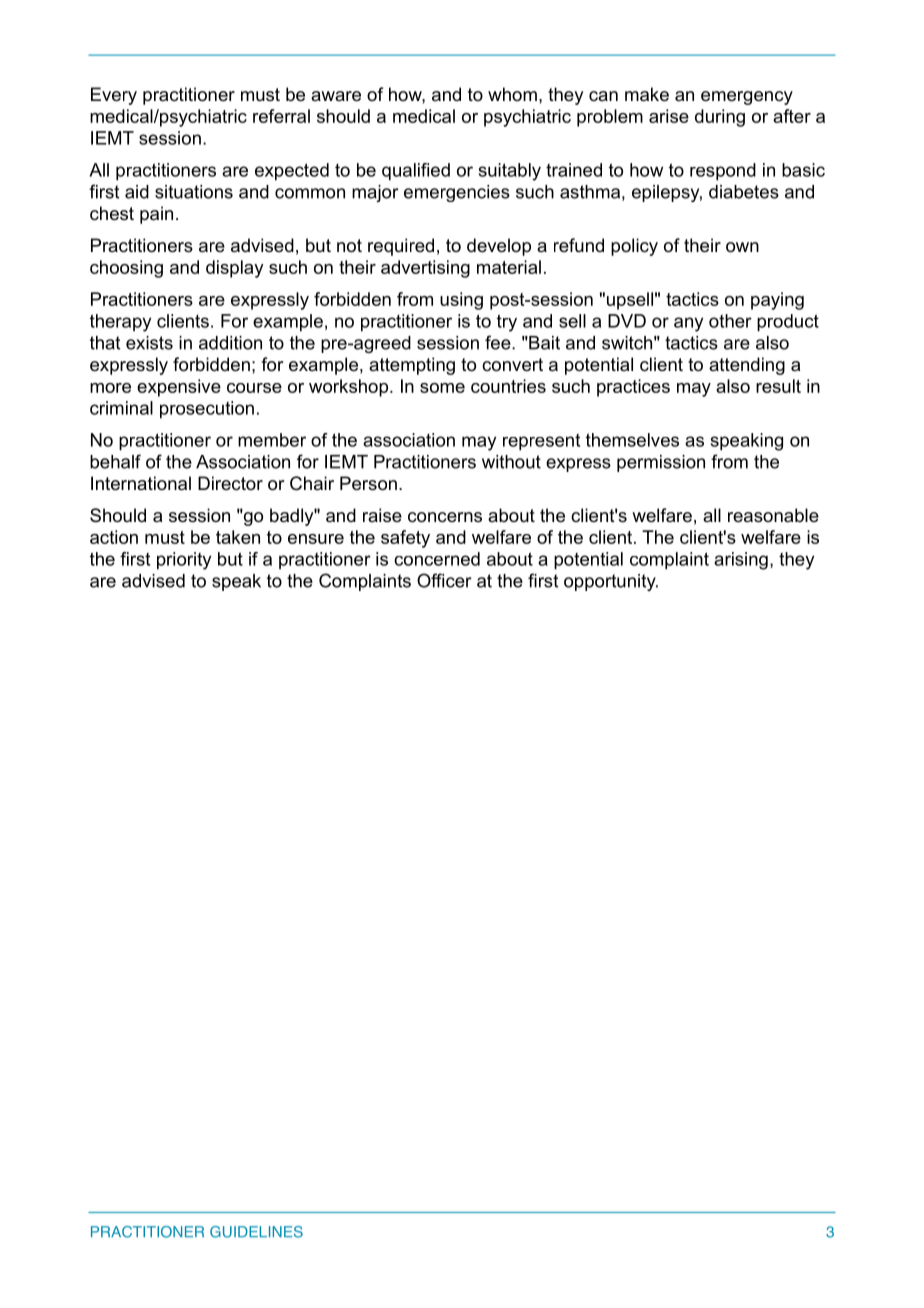 Image resolution: width=924 pixels, height=1308 pixels. I want to click on situations, so click(194, 192).
